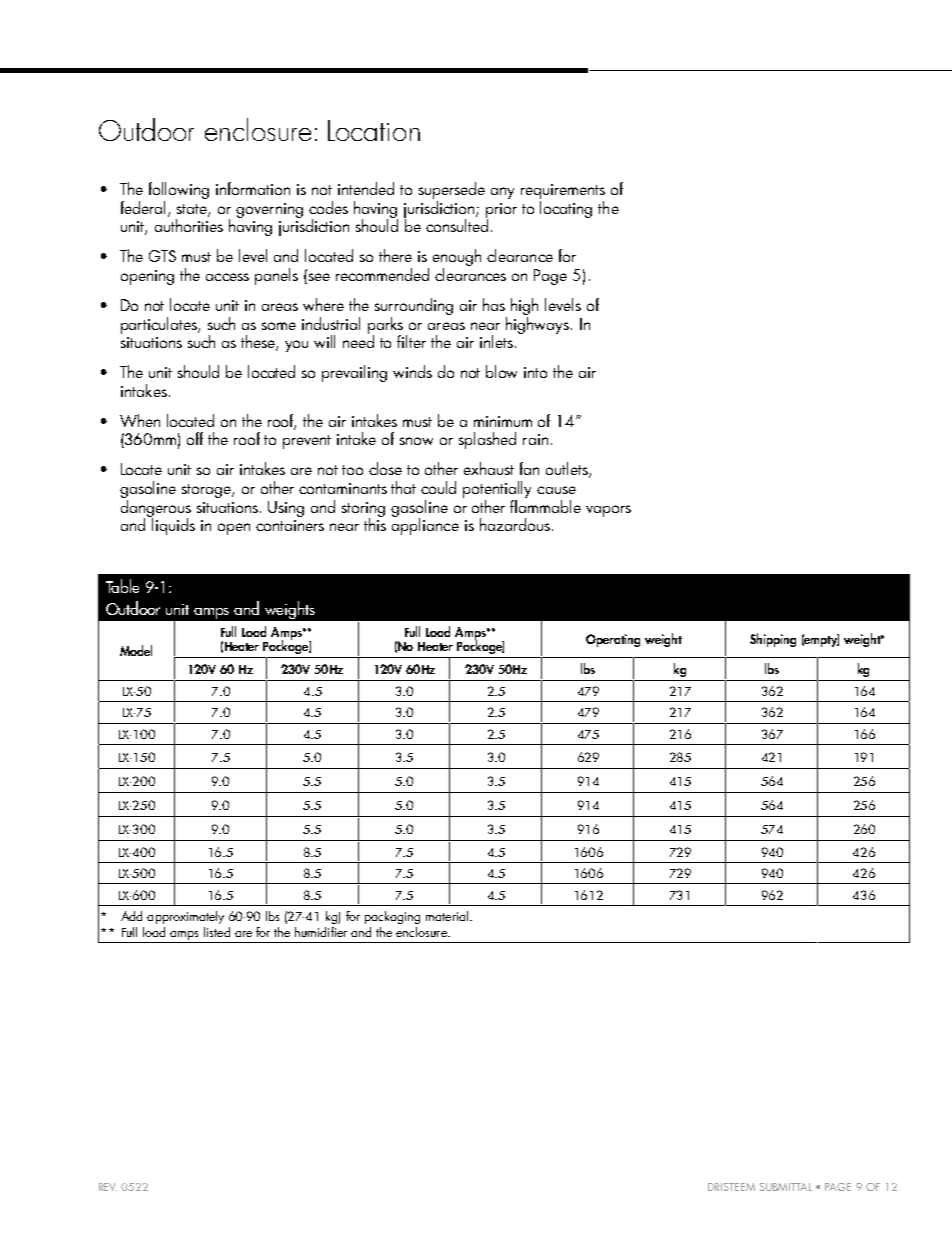  I want to click on material, so click(448, 916).
